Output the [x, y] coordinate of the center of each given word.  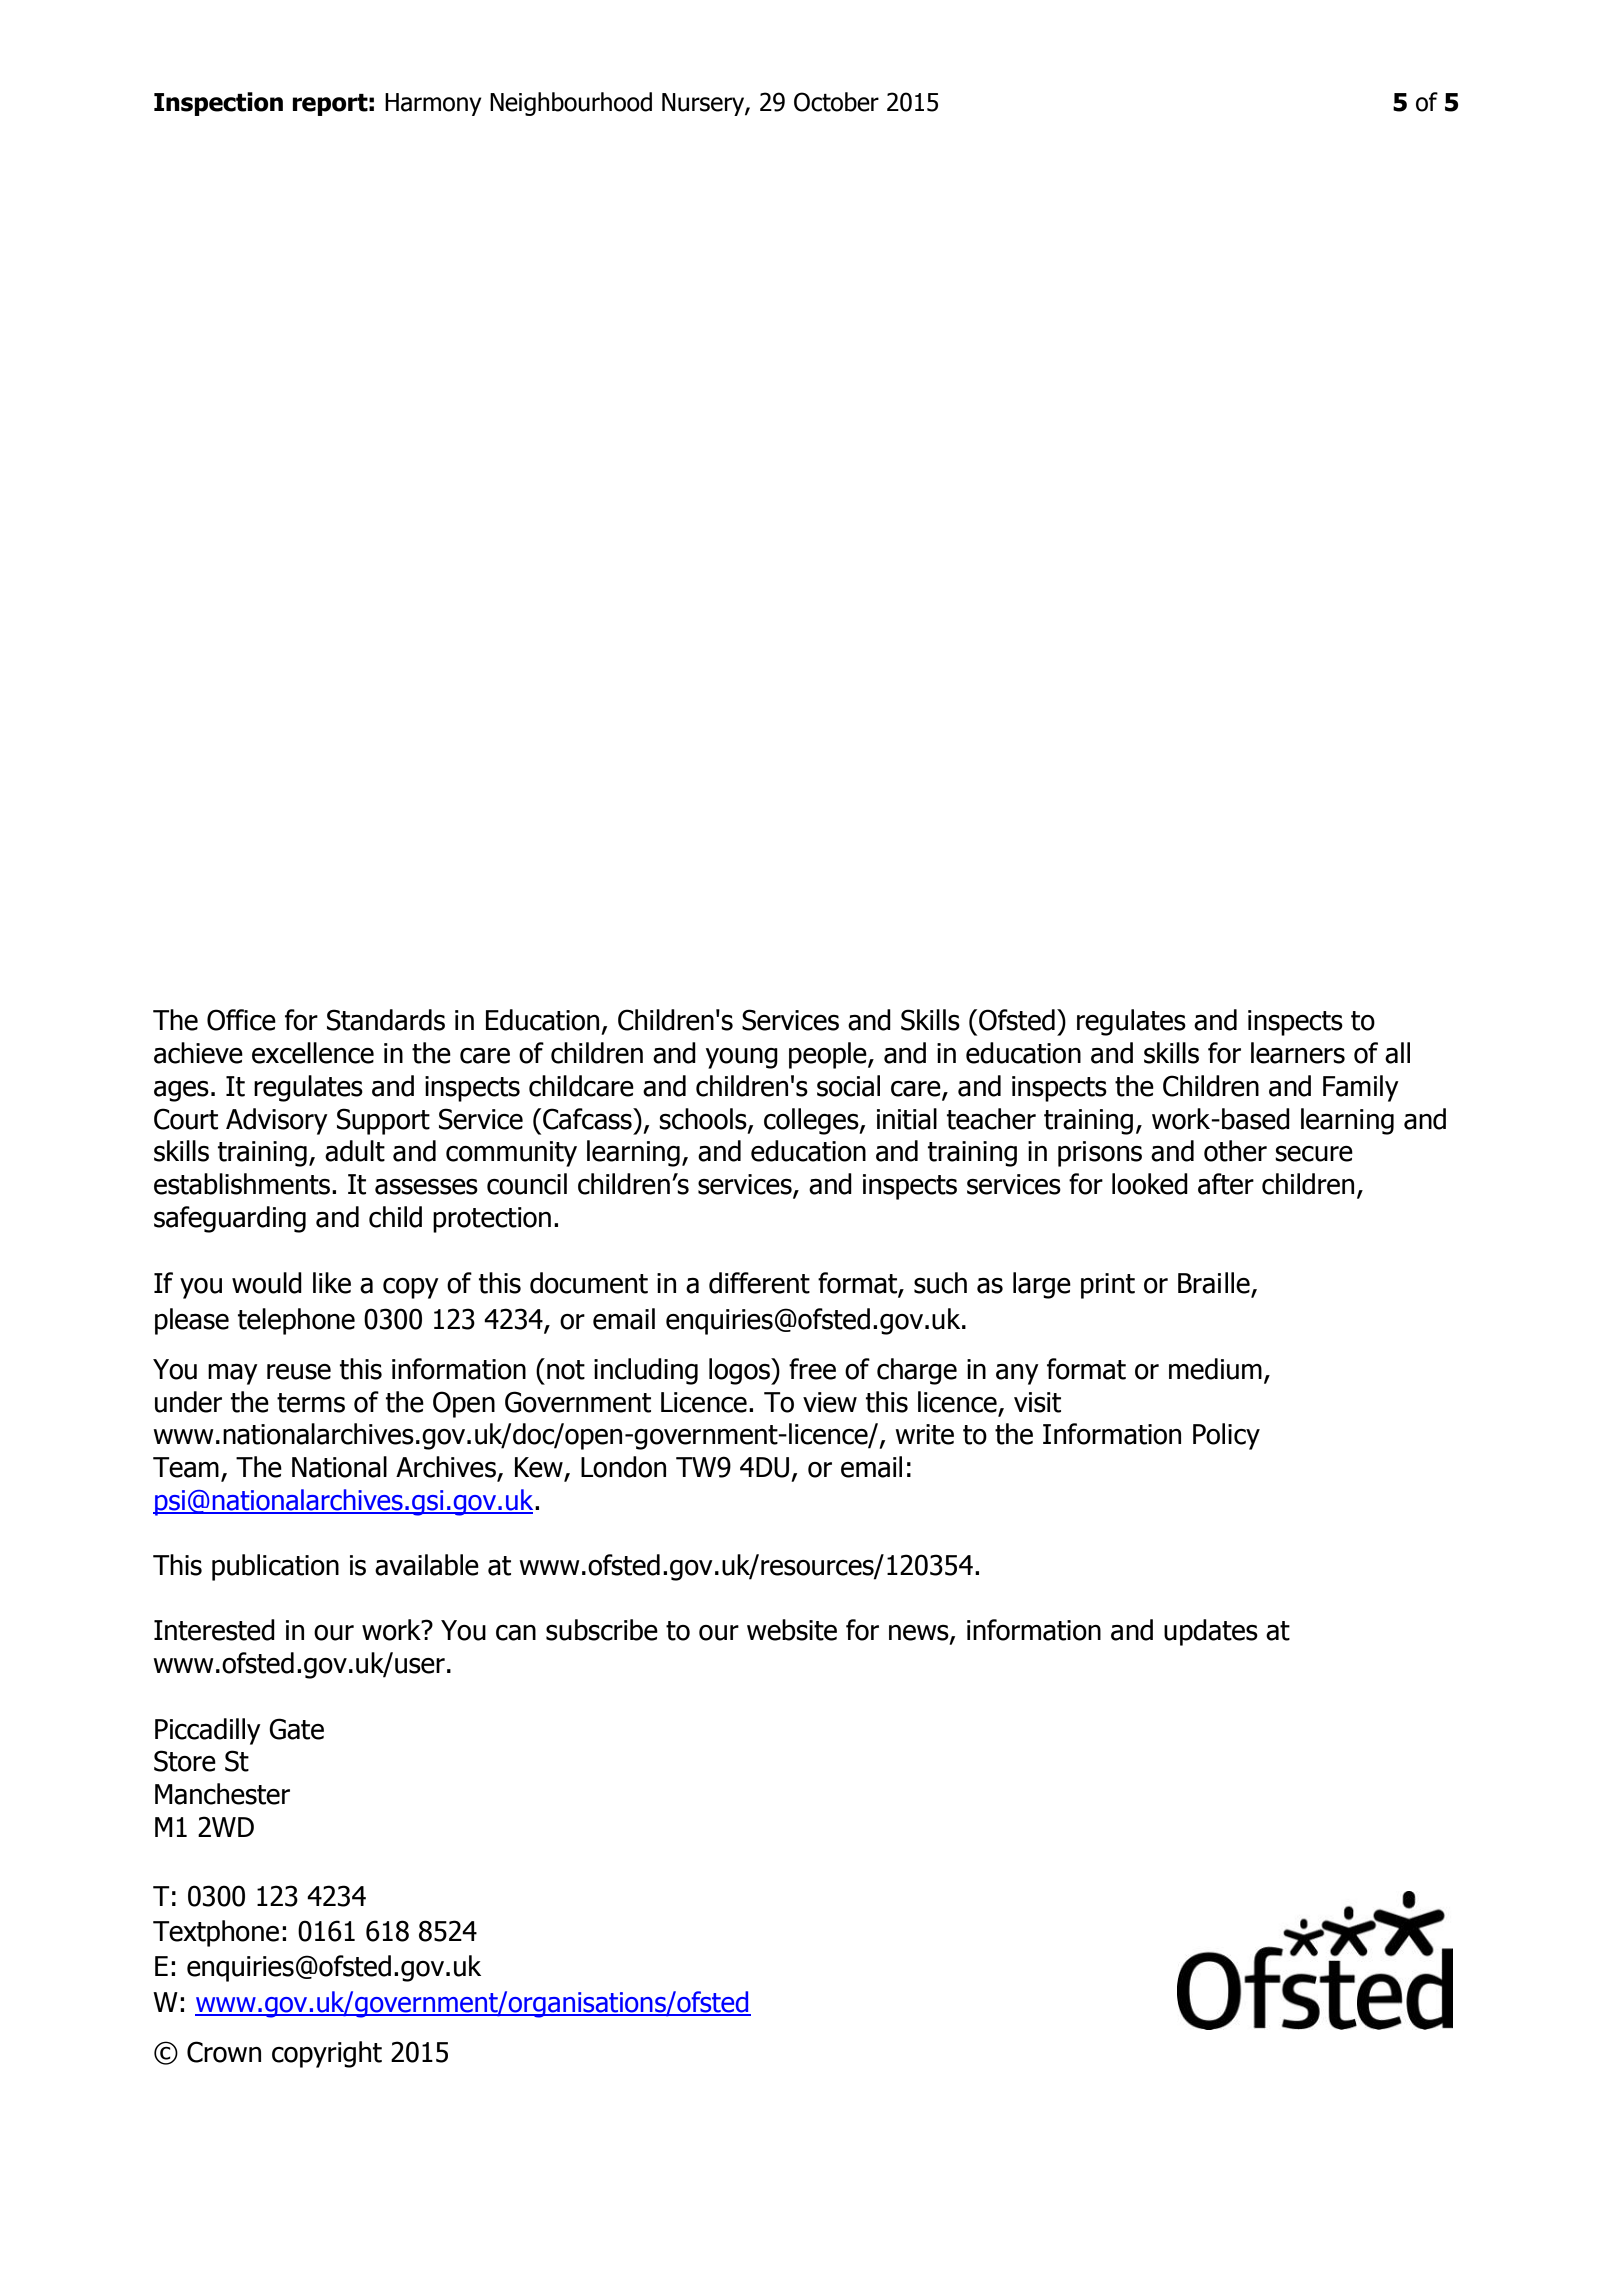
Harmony [433, 104]
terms [311, 1403]
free [812, 1369]
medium [1215, 1369]
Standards [386, 1020]
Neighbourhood [571, 104]
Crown [224, 2052]
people [829, 1055]
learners [1298, 1053]
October [836, 102]
